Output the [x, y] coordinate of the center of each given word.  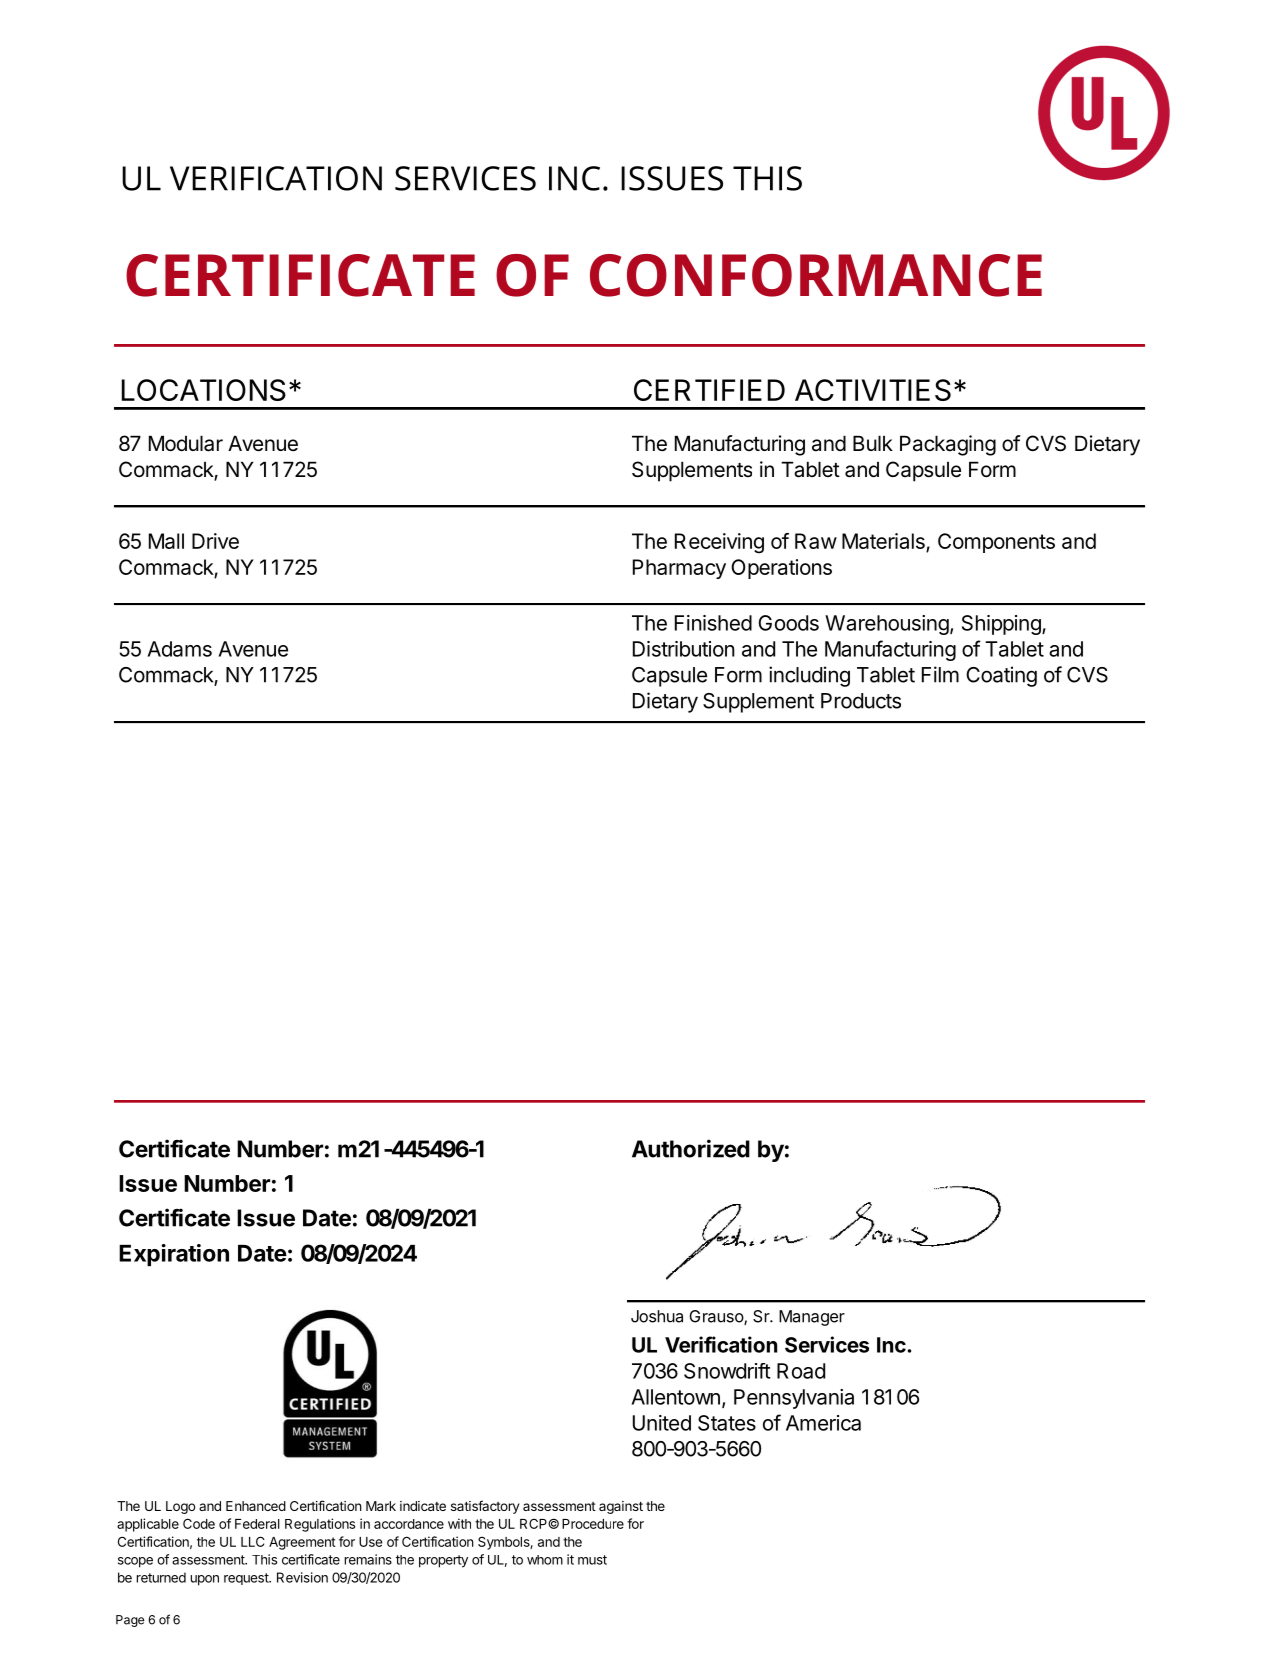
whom [545, 1560]
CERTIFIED [709, 390]
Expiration [174, 1255]
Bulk [873, 443]
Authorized [691, 1148]
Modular [186, 443]
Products [861, 701]
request [247, 1579]
